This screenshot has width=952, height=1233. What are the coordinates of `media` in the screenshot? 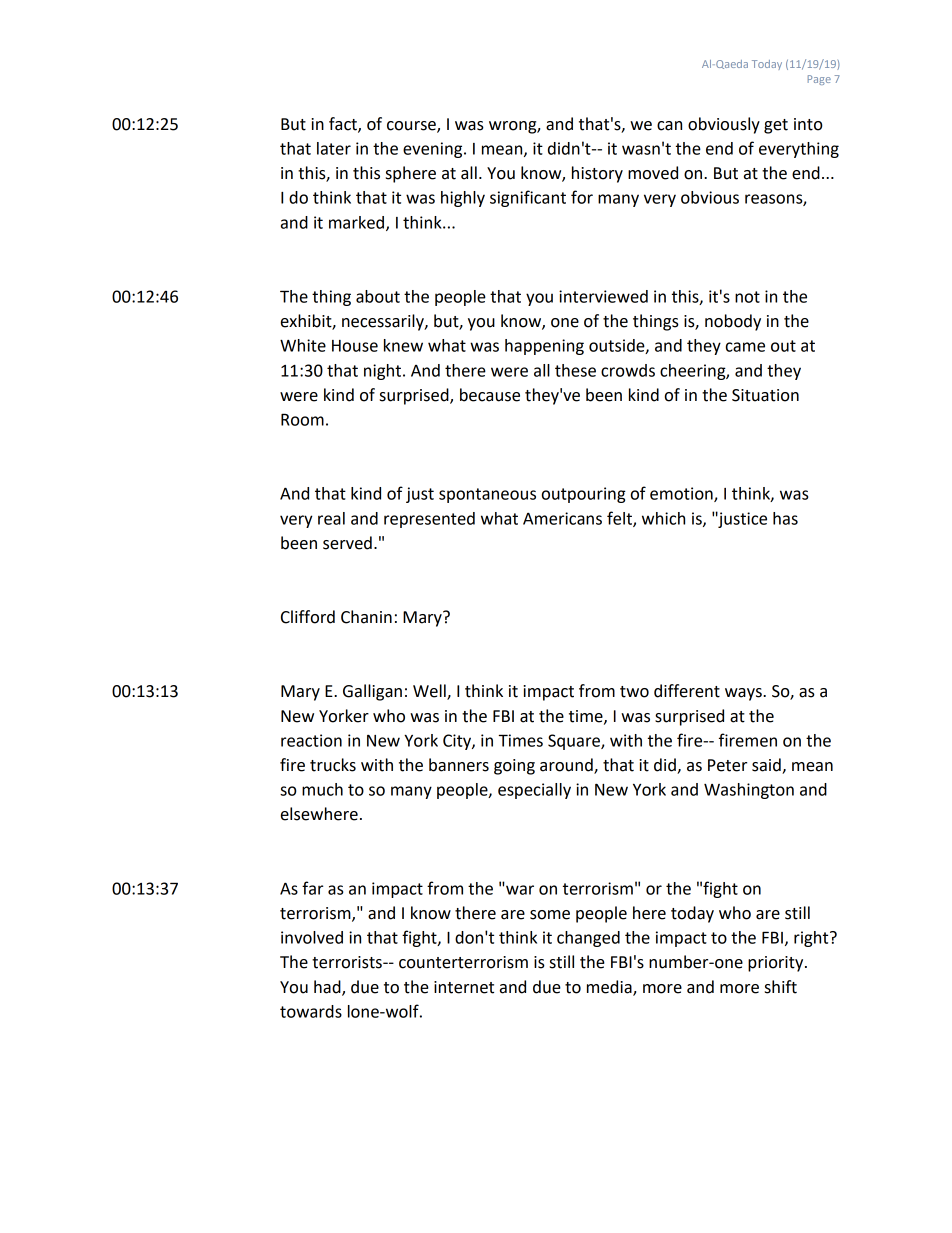 It's located at (610, 988).
